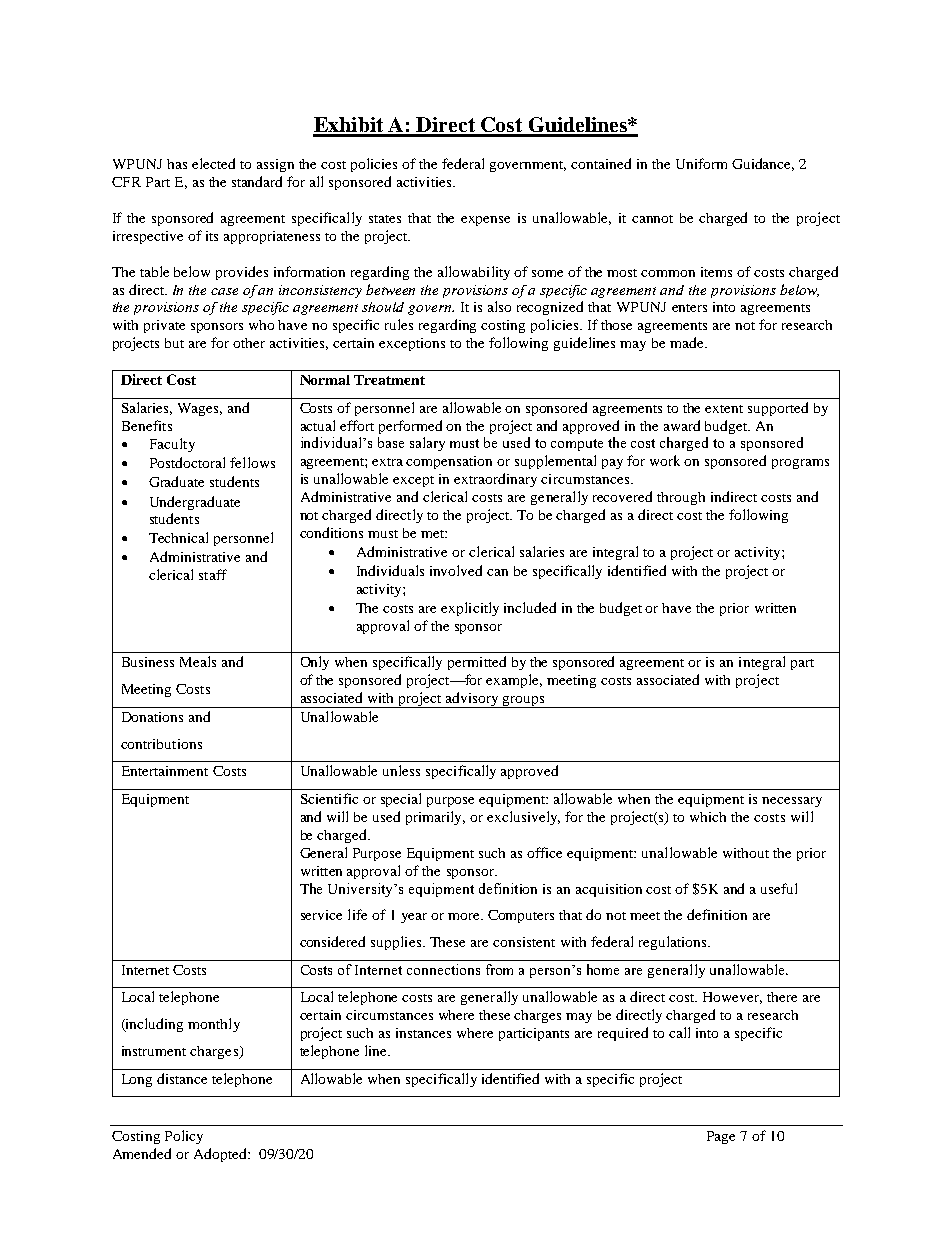 The width and height of the page is (952, 1233). I want to click on more, so click(465, 916).
